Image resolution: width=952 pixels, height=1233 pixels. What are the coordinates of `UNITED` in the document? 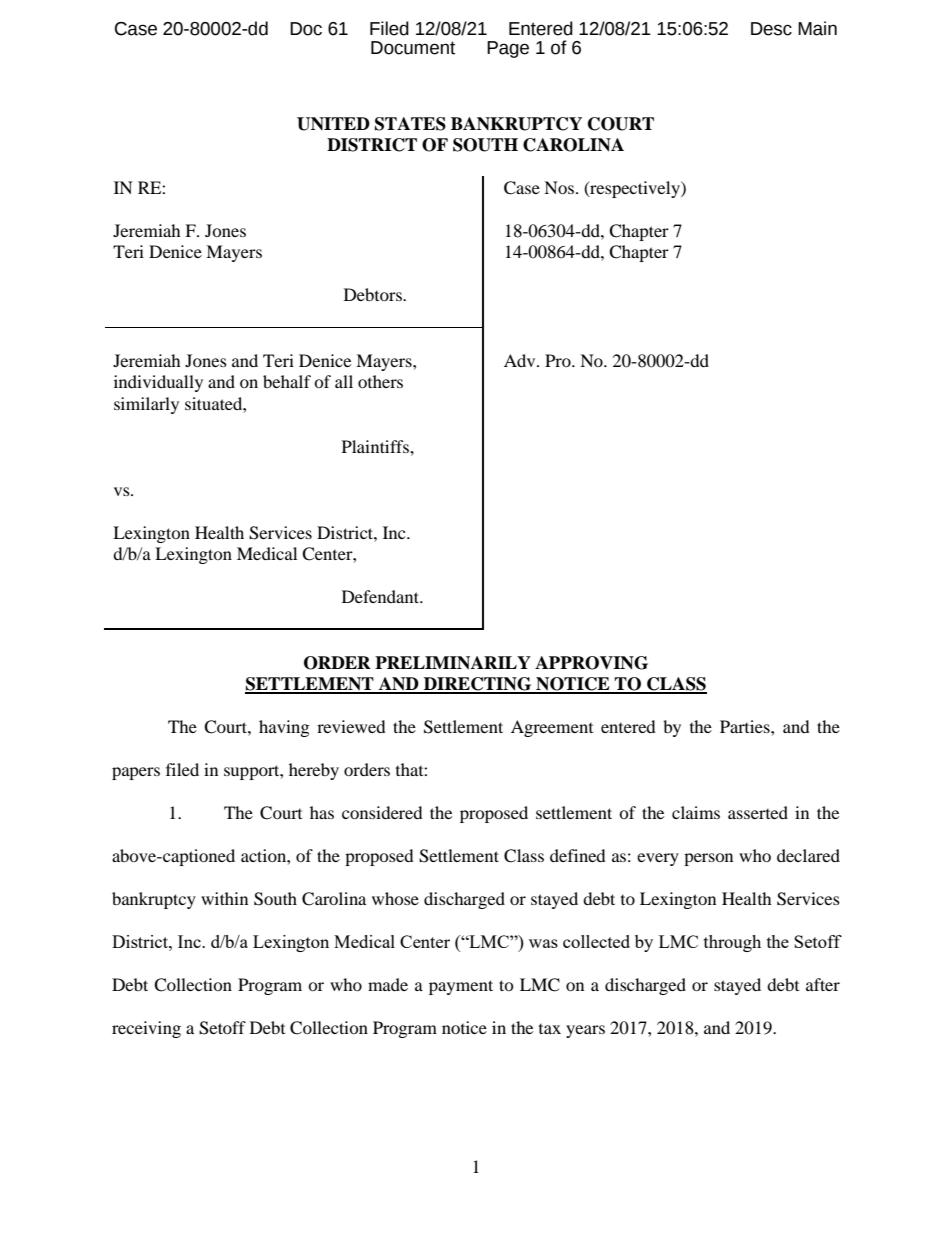 It's located at (333, 124).
